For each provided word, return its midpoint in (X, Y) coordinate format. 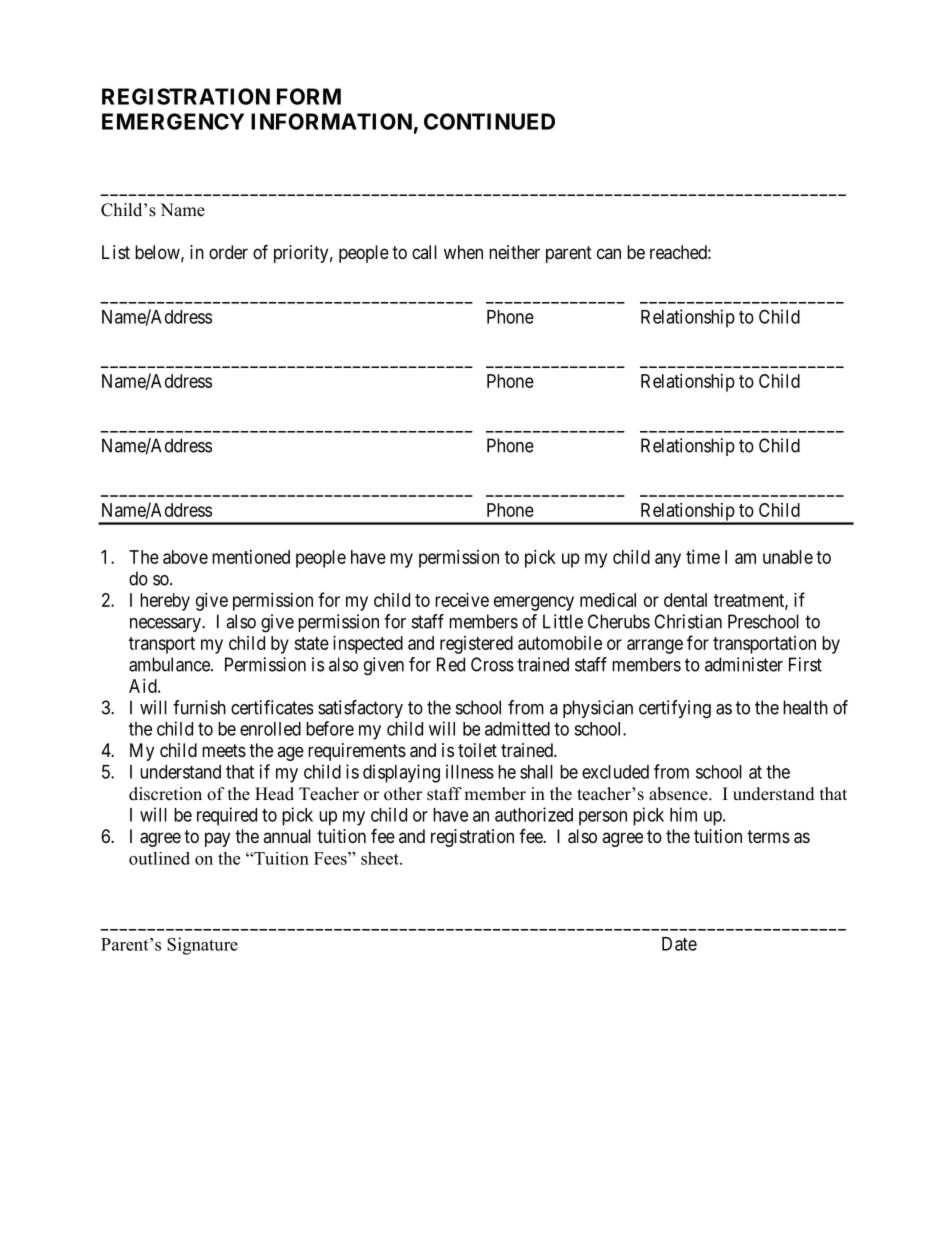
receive (462, 600)
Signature (202, 946)
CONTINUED (489, 121)
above (185, 557)
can (609, 253)
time (703, 557)
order (228, 252)
